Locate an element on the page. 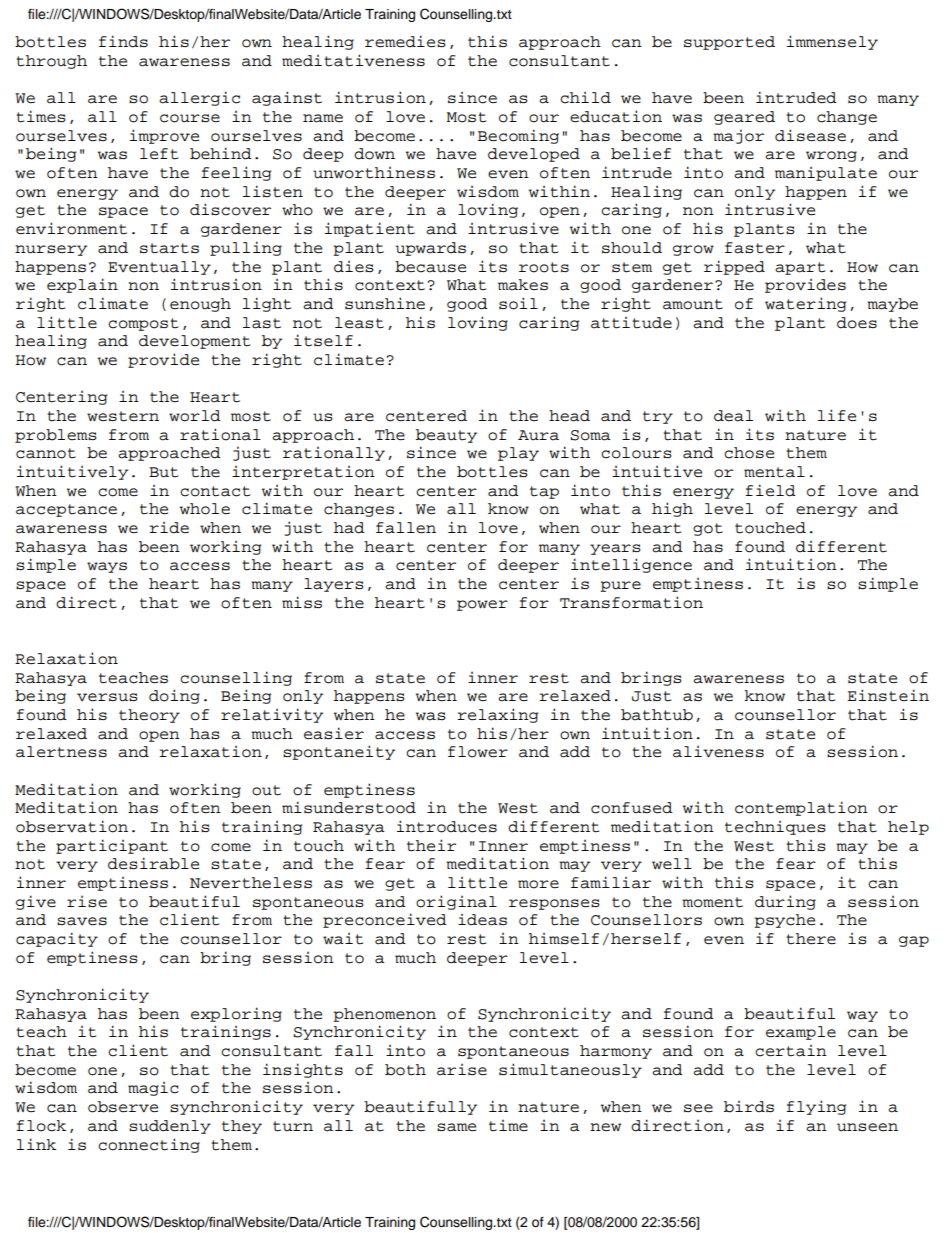 The image size is (952, 1233). immensely is located at coordinates (832, 42).
